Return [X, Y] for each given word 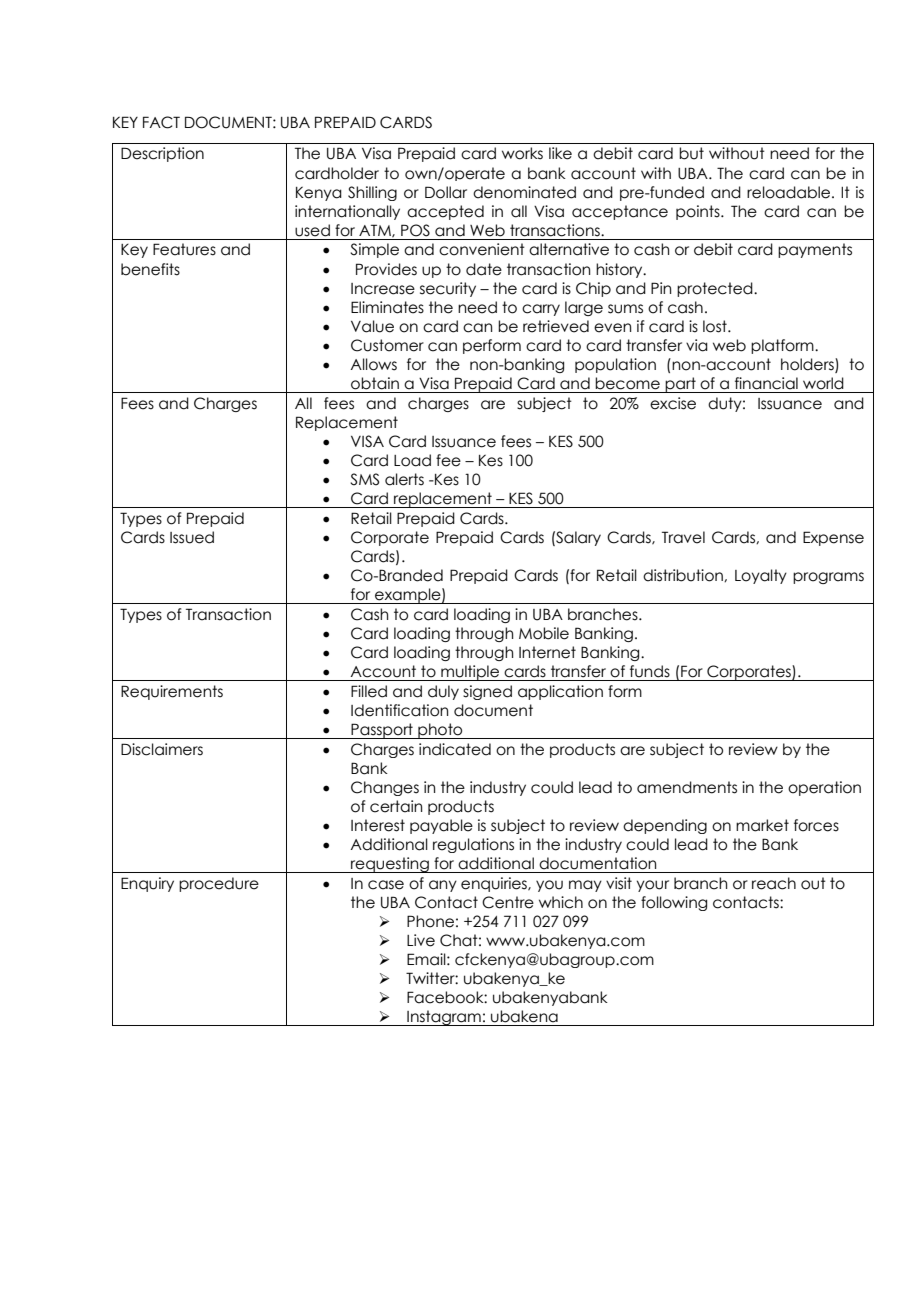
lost [716, 326]
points [699, 212]
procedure [219, 884]
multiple [470, 673]
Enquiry [147, 884]
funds [650, 671]
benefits [150, 269]
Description [162, 154]
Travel [683, 537]
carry [541, 310]
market [762, 825]
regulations [473, 845]
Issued [192, 537]
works [522, 153]
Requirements [172, 692]
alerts [404, 479]
